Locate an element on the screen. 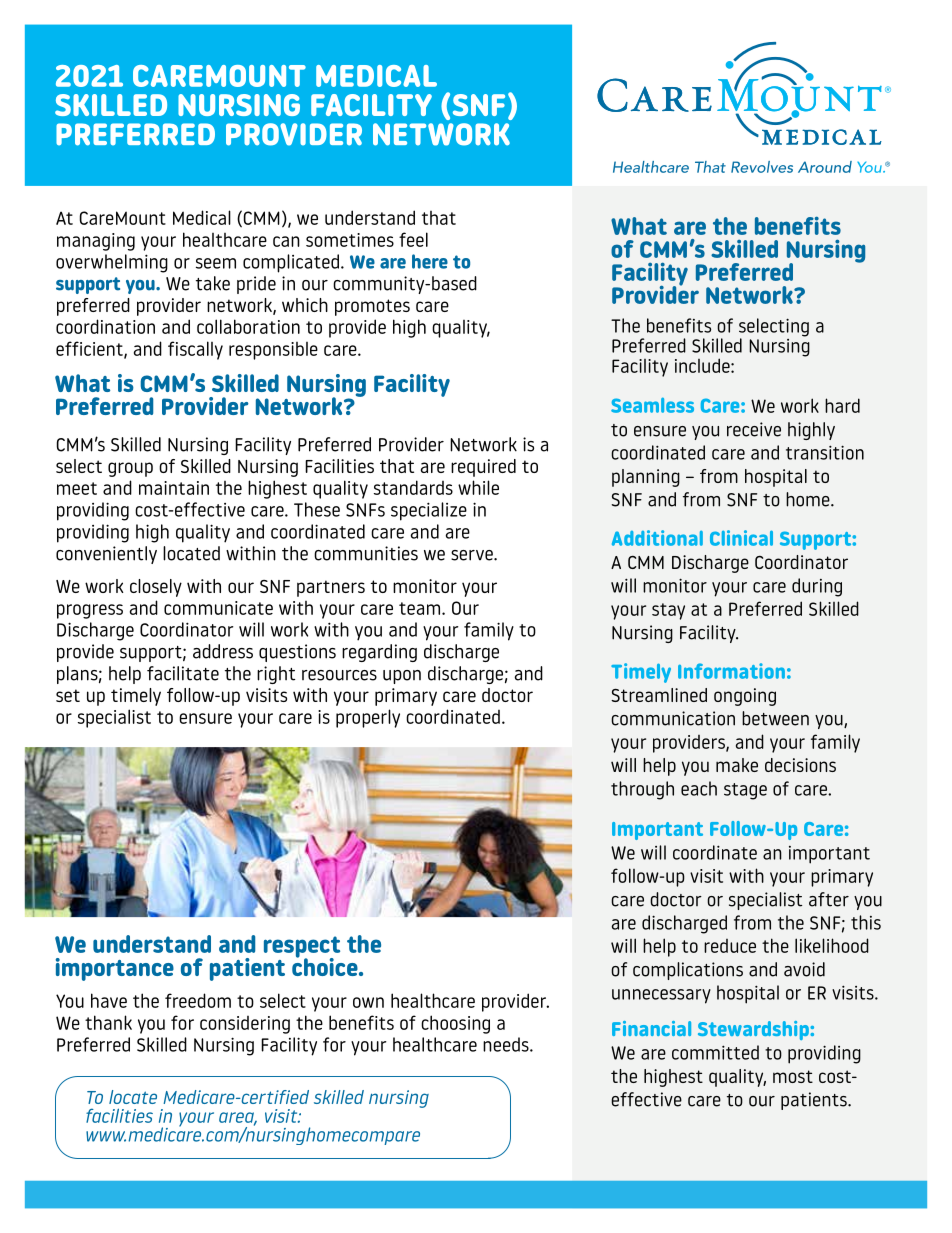 Image resolution: width=952 pixels, height=1233 pixels. here is located at coordinates (430, 261).
